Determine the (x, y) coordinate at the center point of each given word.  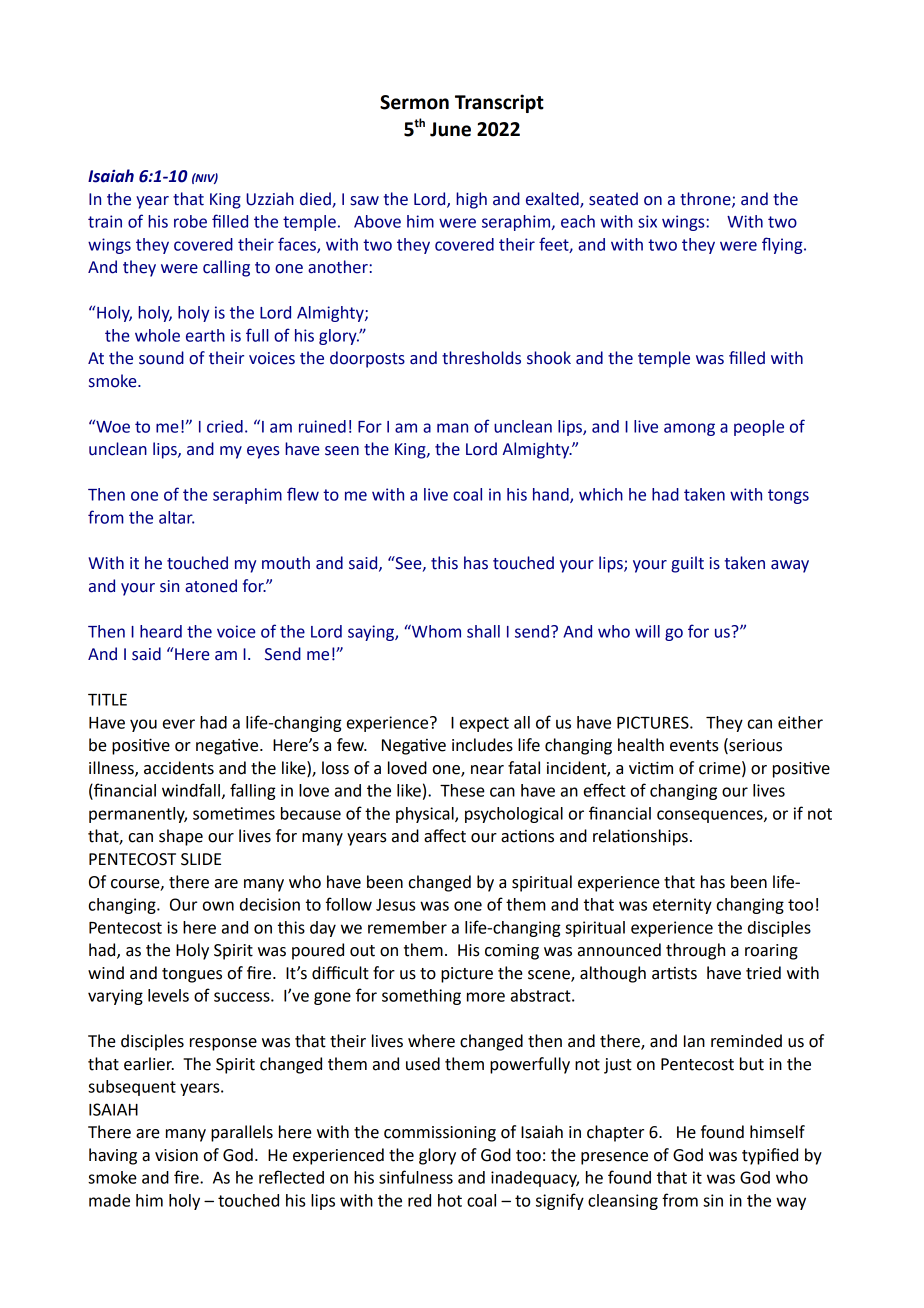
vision (176, 1155)
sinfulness (416, 1177)
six (647, 221)
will (647, 631)
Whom (435, 631)
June (450, 129)
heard (161, 631)
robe (190, 221)
